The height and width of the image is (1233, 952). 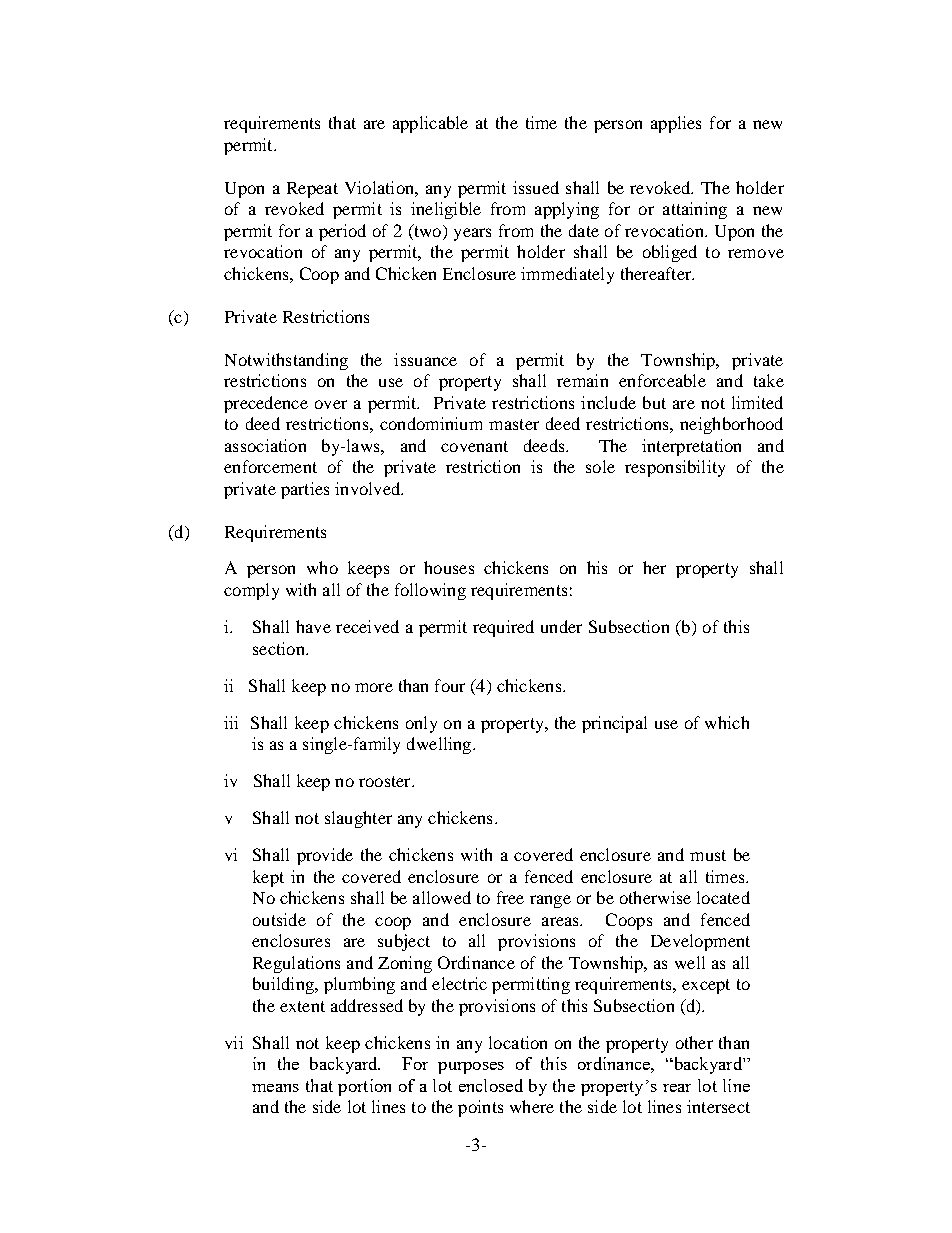 What do you see at coordinates (536, 187) in the image?
I see `issued` at bounding box center [536, 187].
